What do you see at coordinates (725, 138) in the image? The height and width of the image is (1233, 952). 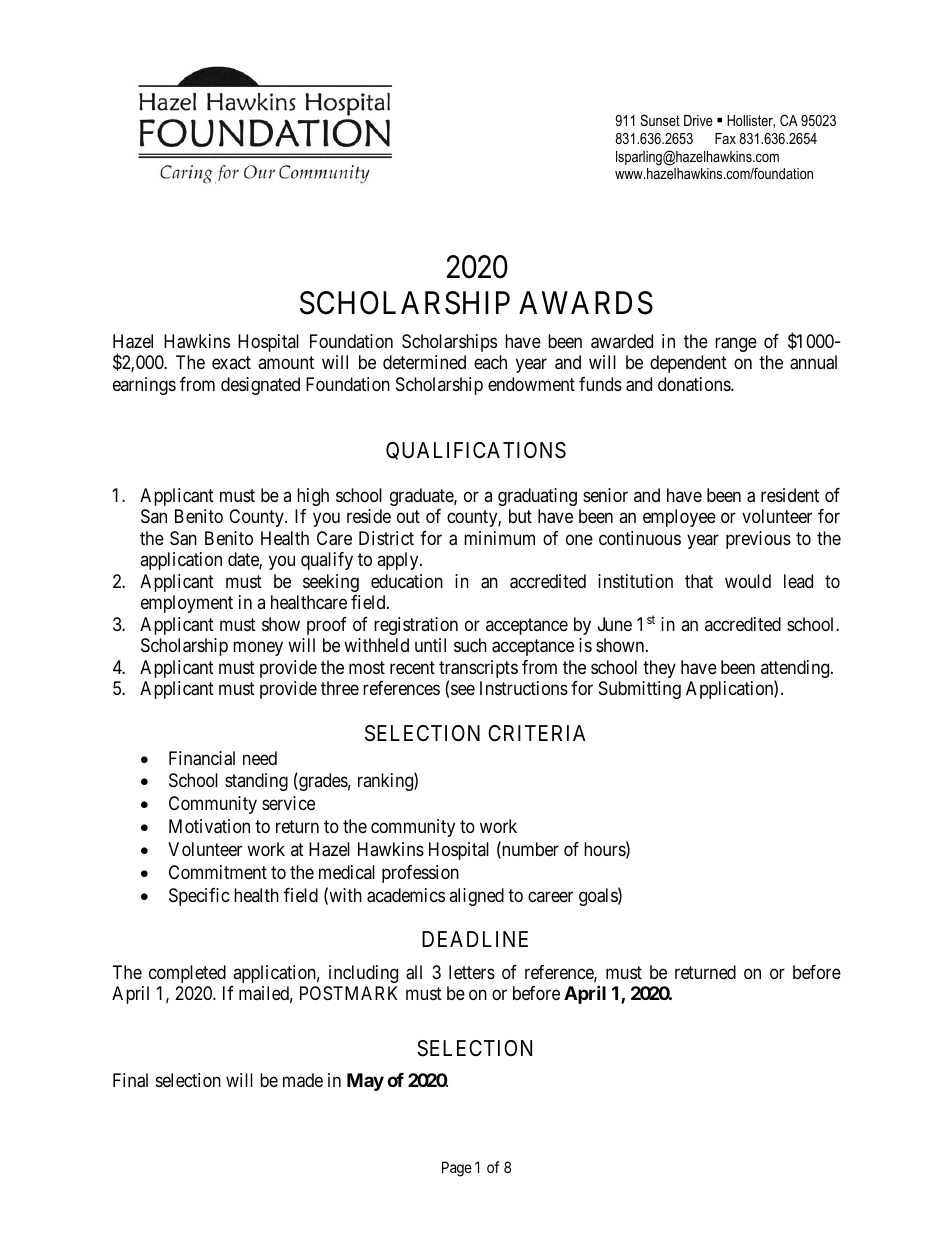 I see `Fax` at bounding box center [725, 138].
